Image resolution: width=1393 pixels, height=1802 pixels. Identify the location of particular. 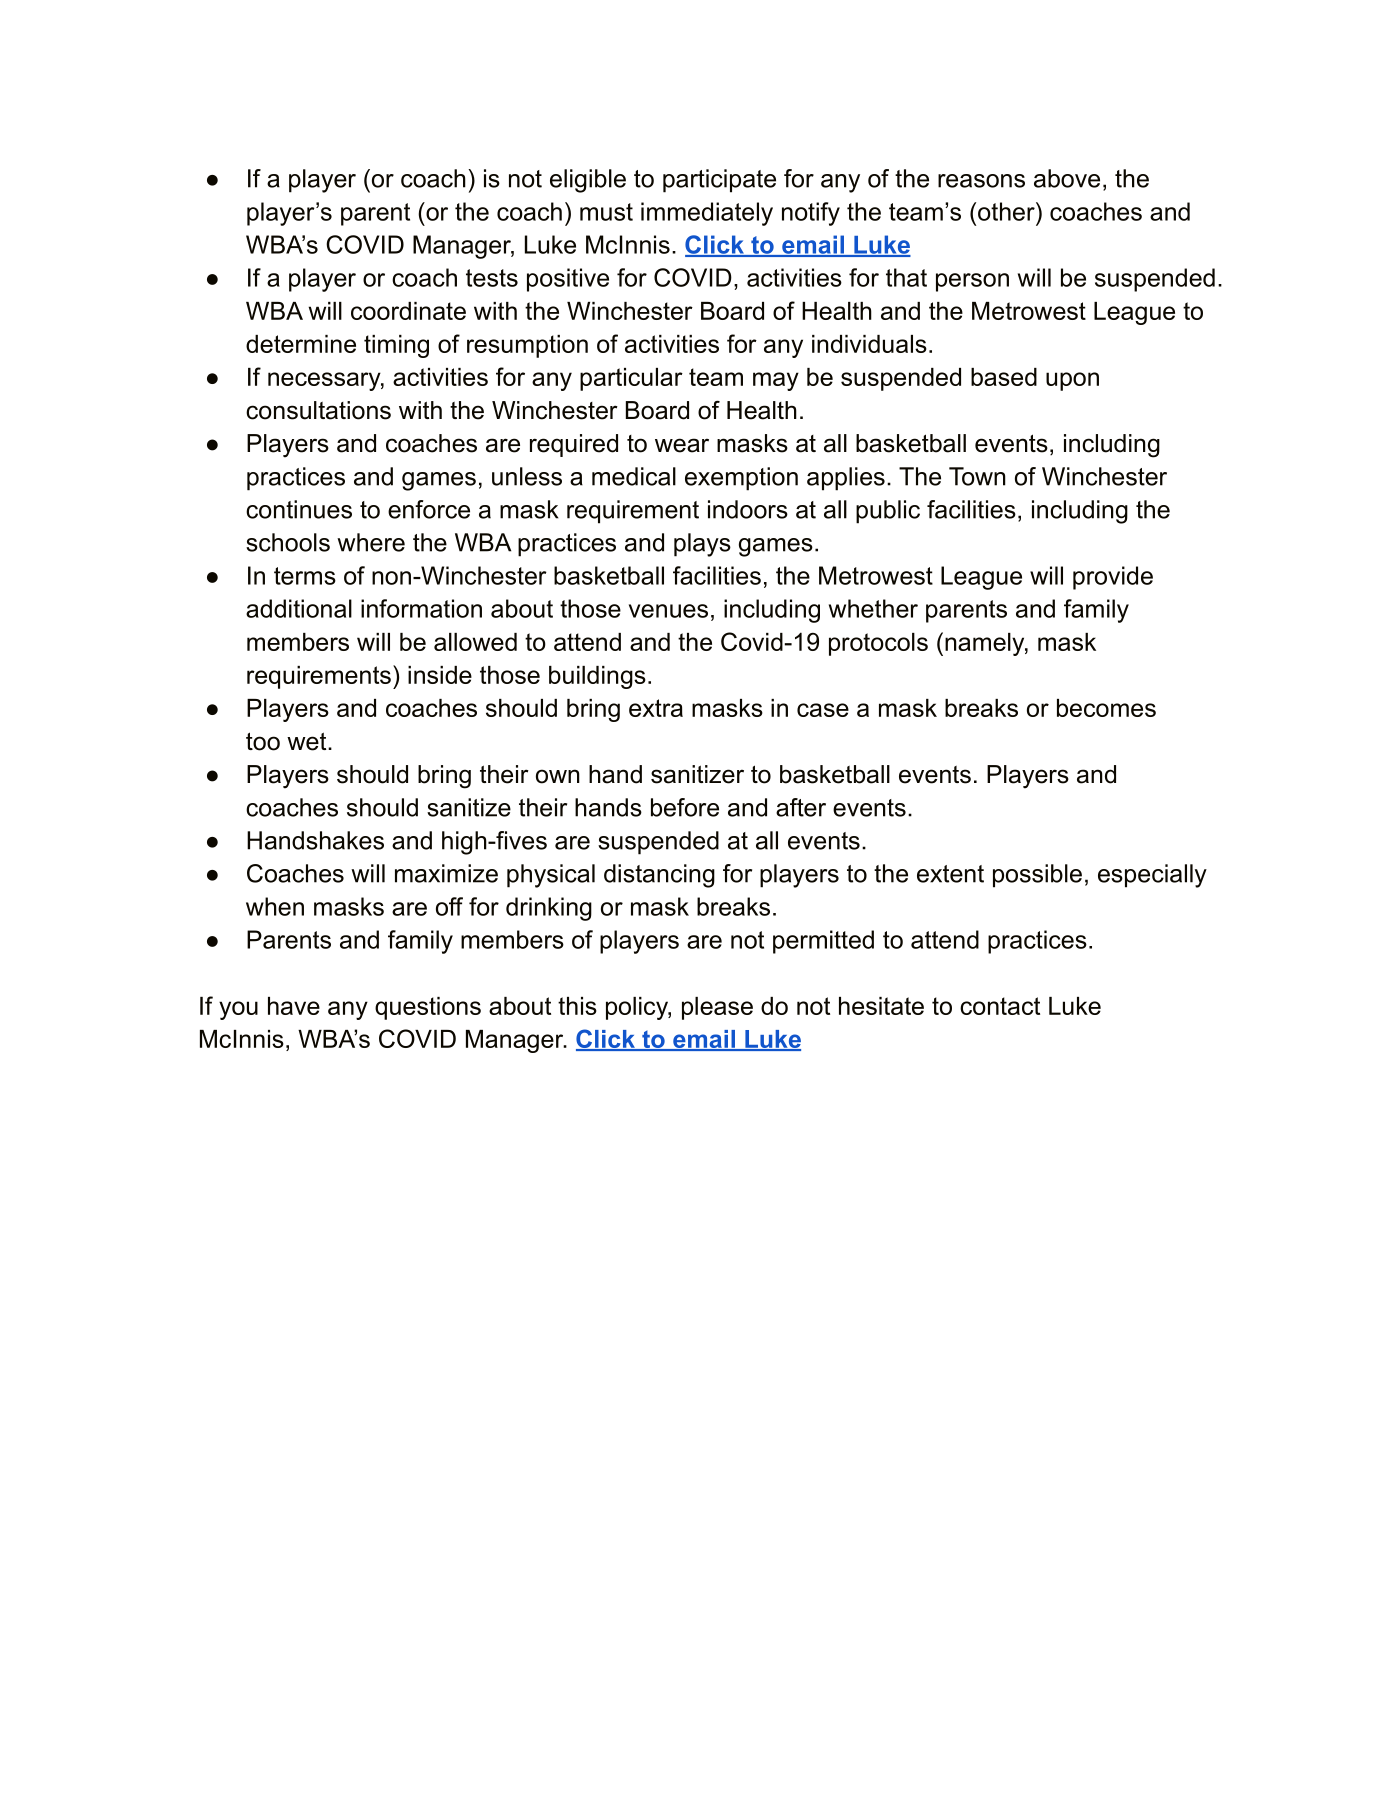
(631, 379).
